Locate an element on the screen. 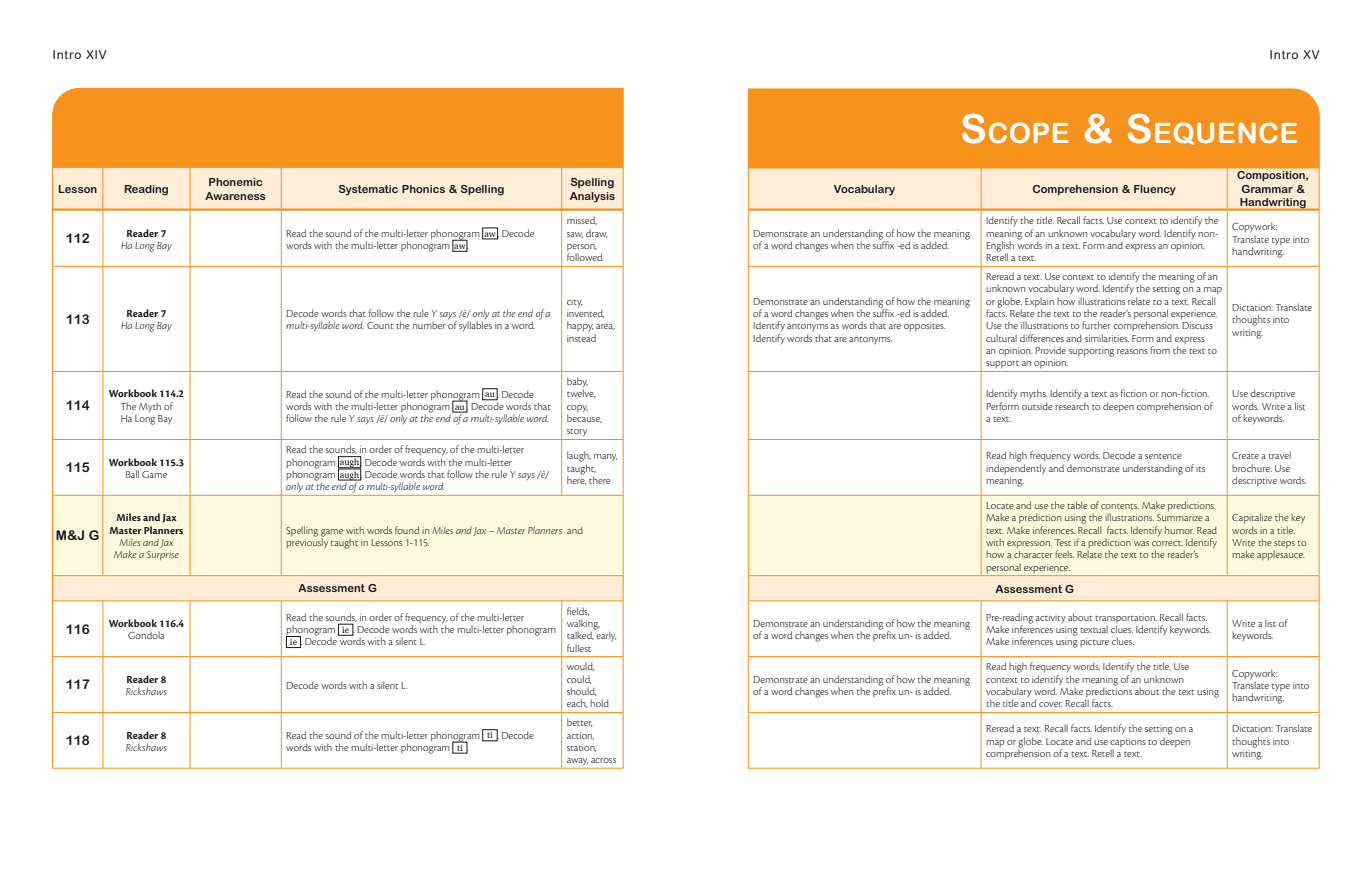 Image resolution: width=1372 pixels, height=887 pixels. Composition is located at coordinates (1272, 176).
